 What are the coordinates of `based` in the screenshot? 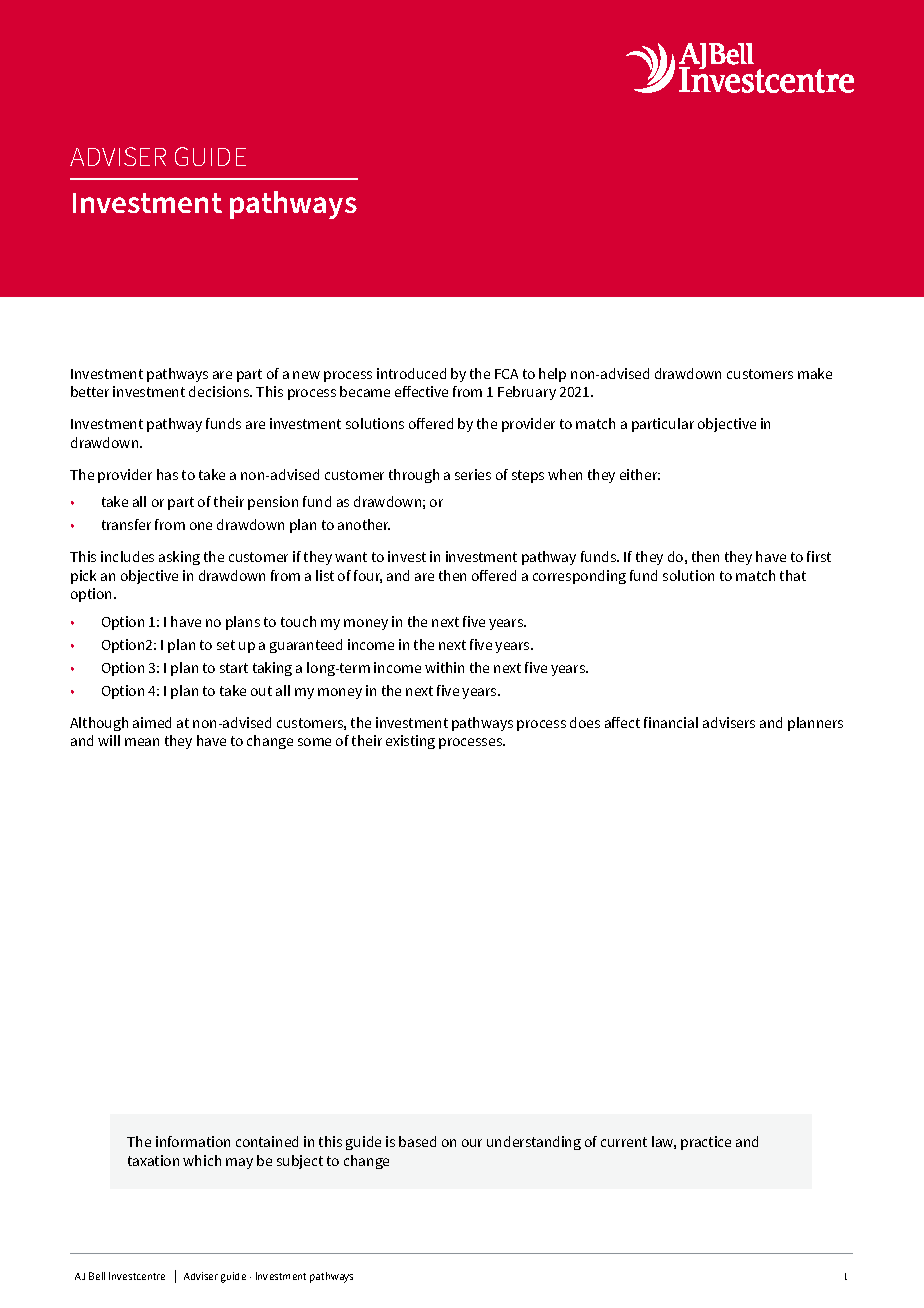 It's located at (417, 1141).
